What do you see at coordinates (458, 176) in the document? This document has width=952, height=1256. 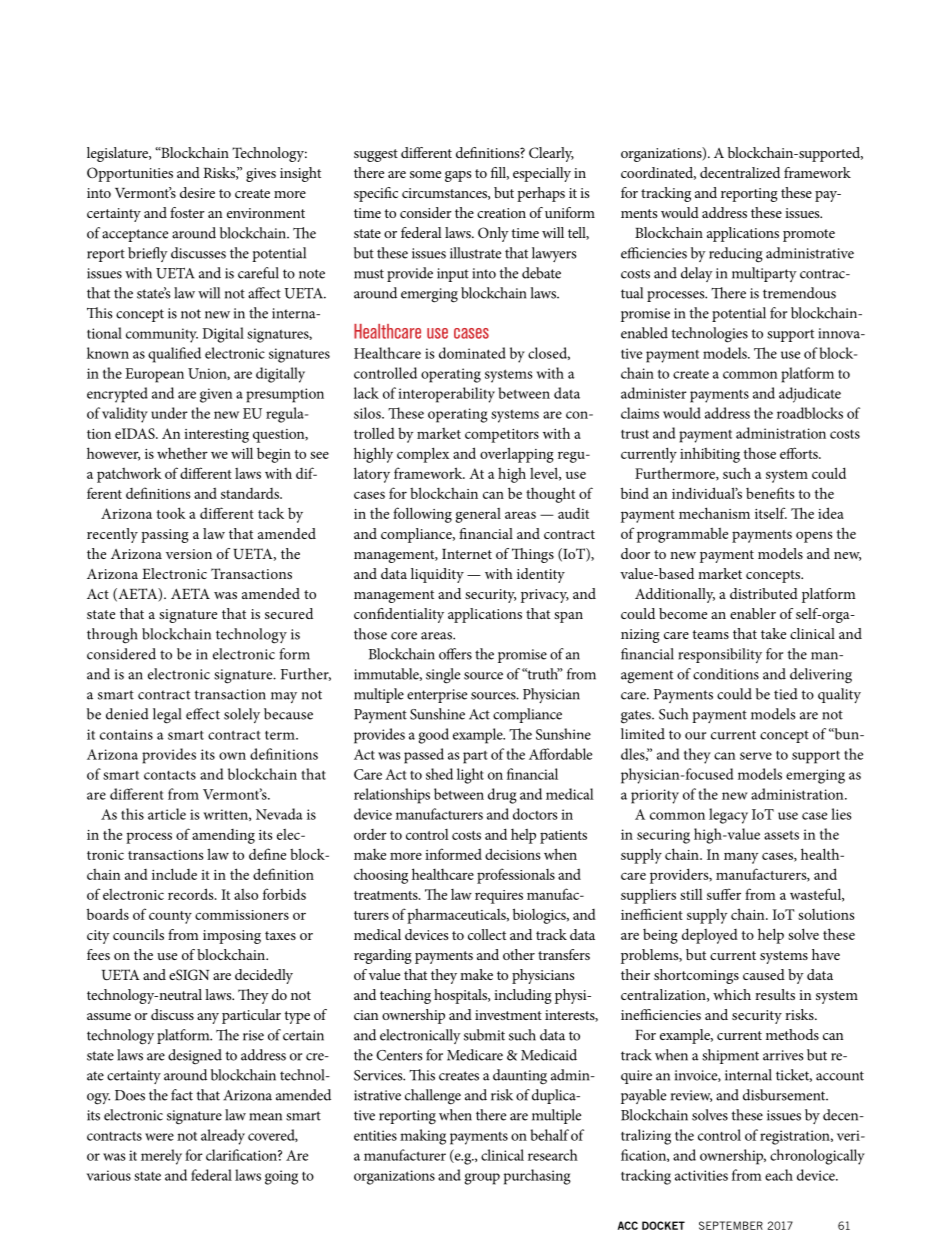 I see `gaps` at bounding box center [458, 176].
